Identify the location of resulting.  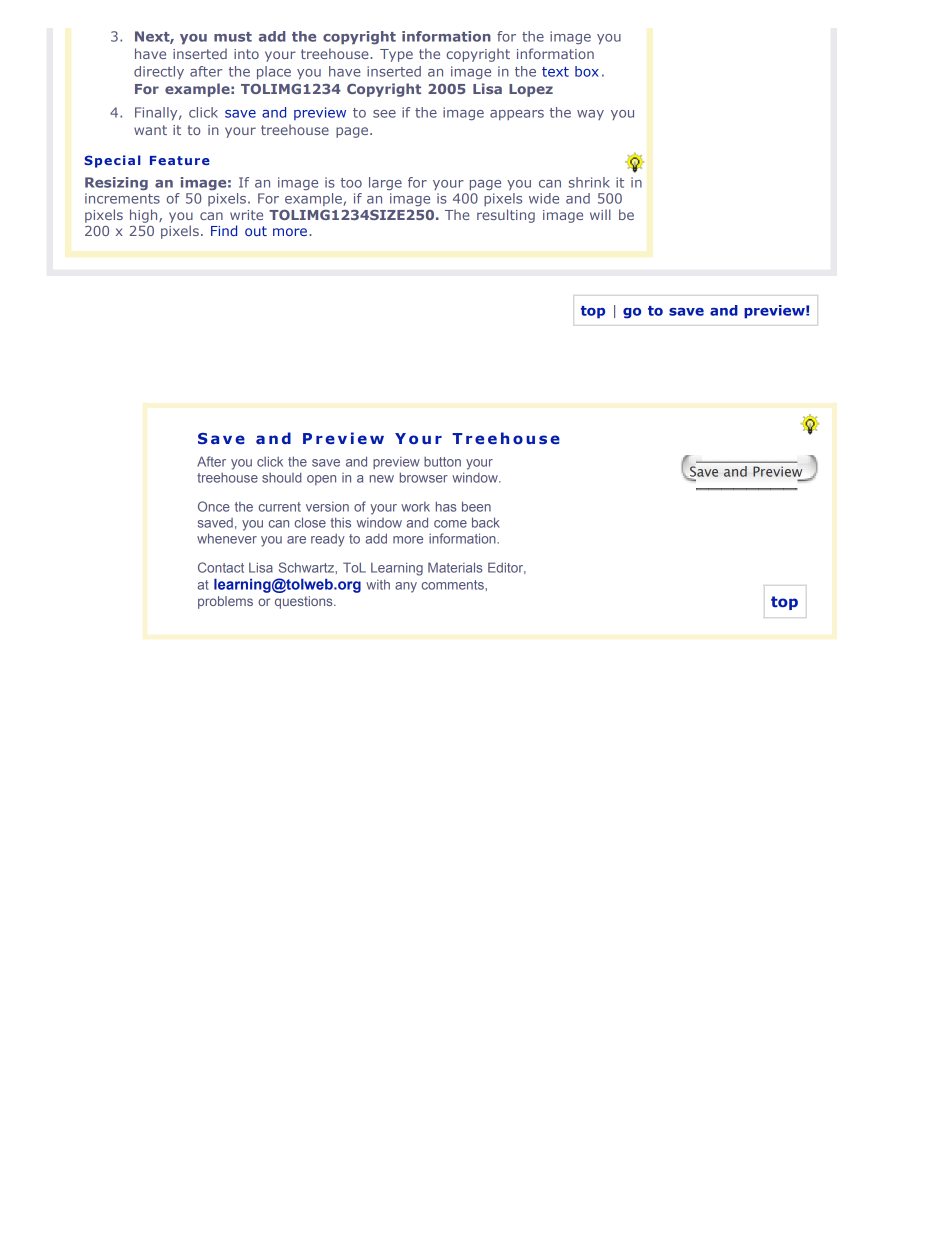
(506, 216).
